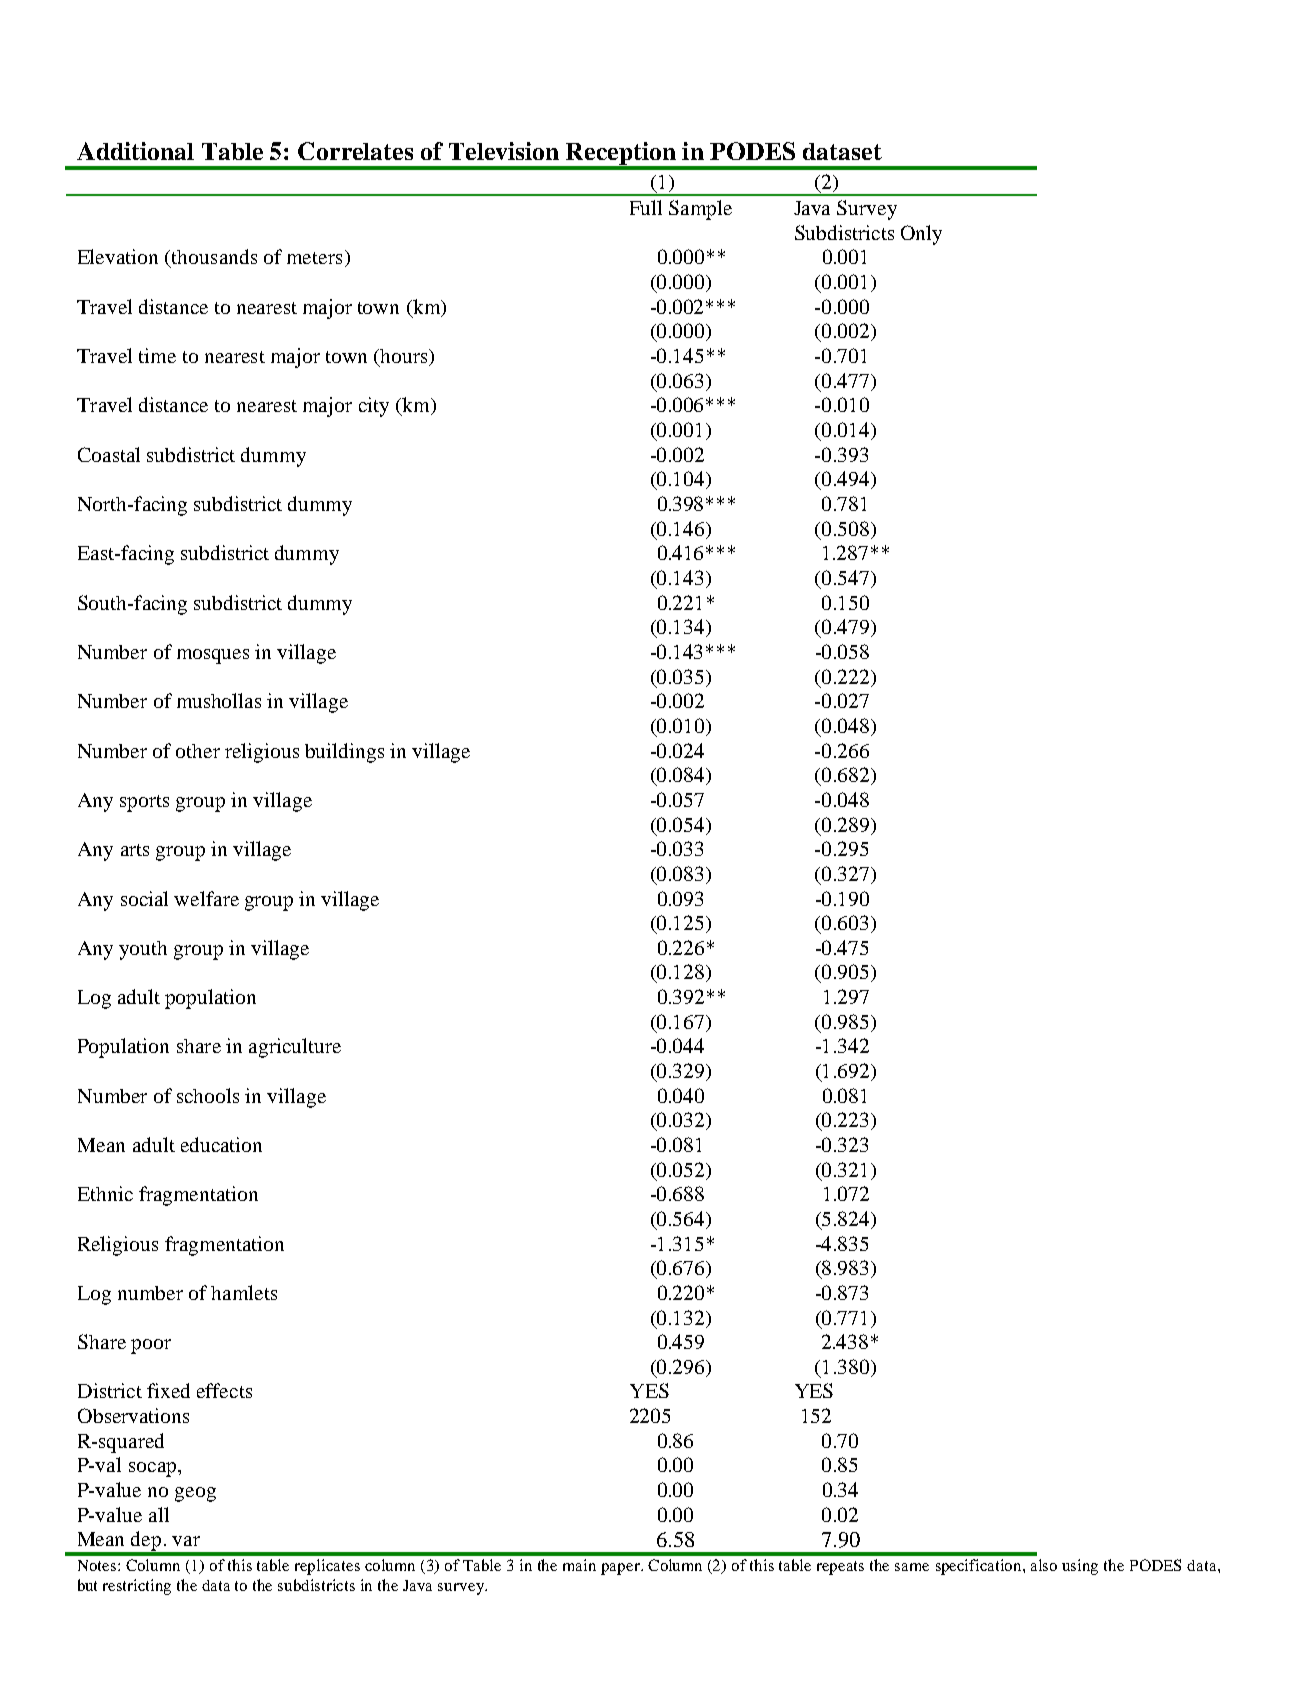 This screenshot has width=1312, height=1698. What do you see at coordinates (186, 1541) in the screenshot?
I see `var` at bounding box center [186, 1541].
